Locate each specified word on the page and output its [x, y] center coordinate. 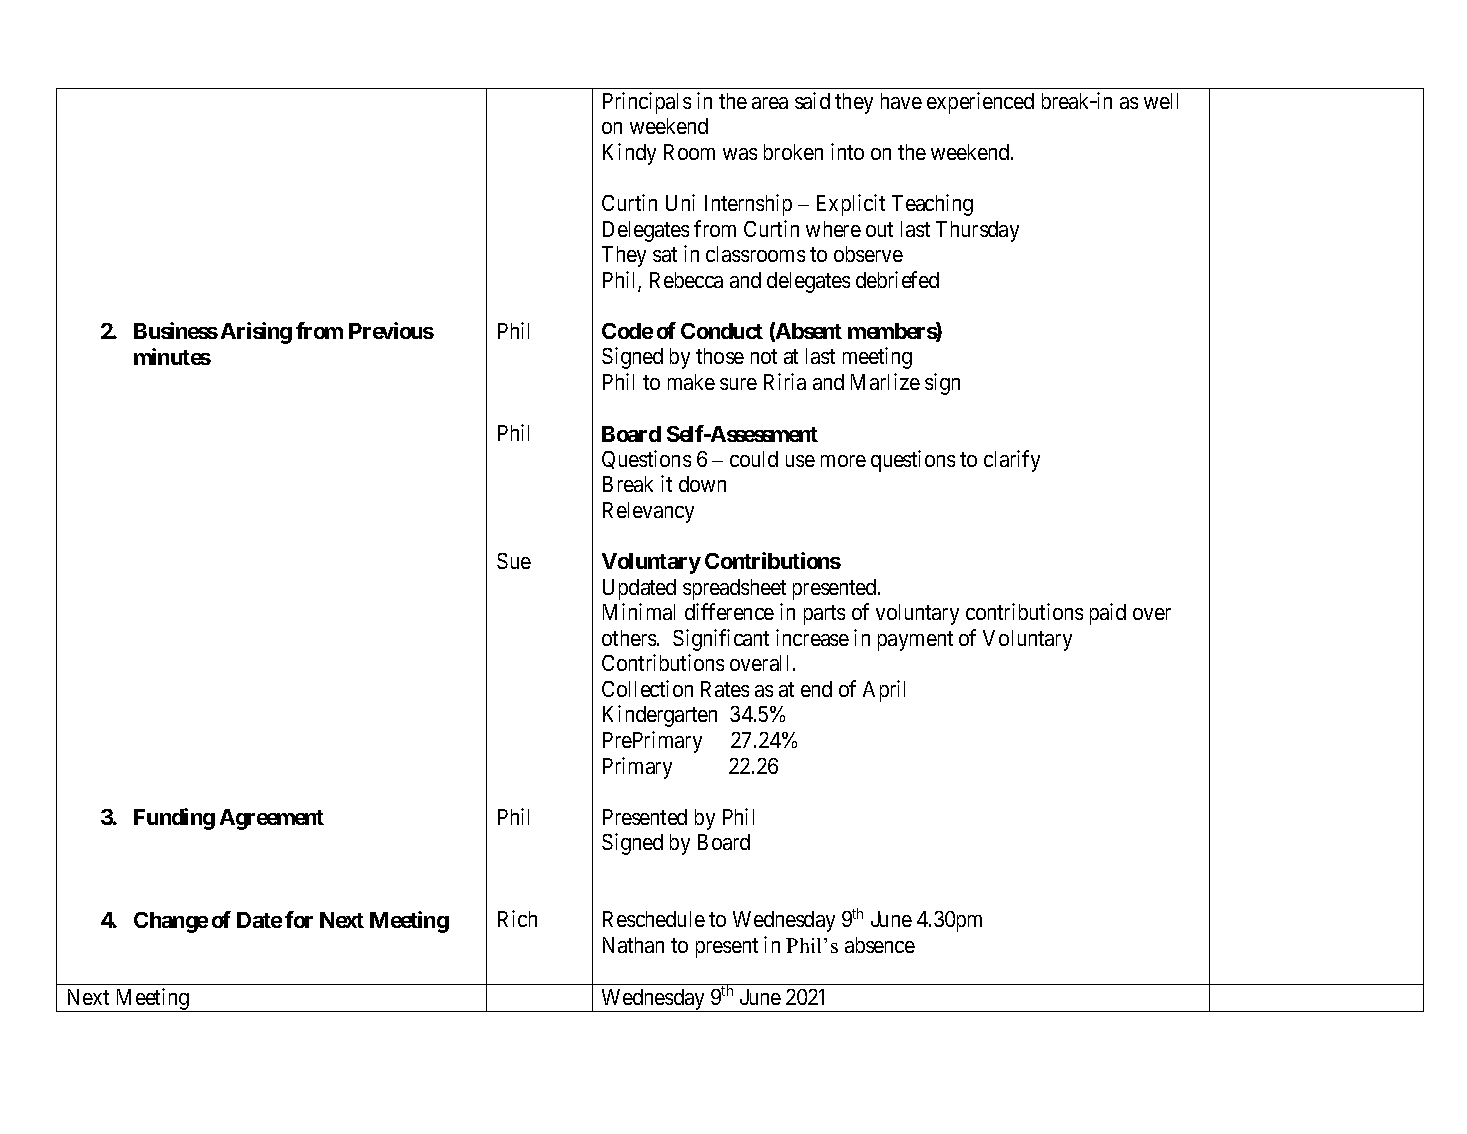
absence [880, 945]
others [630, 638]
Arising [256, 333]
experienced [980, 103]
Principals [647, 103]
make [691, 382]
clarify [1012, 461]
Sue [514, 561]
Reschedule [654, 919]
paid [1108, 614]
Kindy [629, 154]
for [299, 919]
